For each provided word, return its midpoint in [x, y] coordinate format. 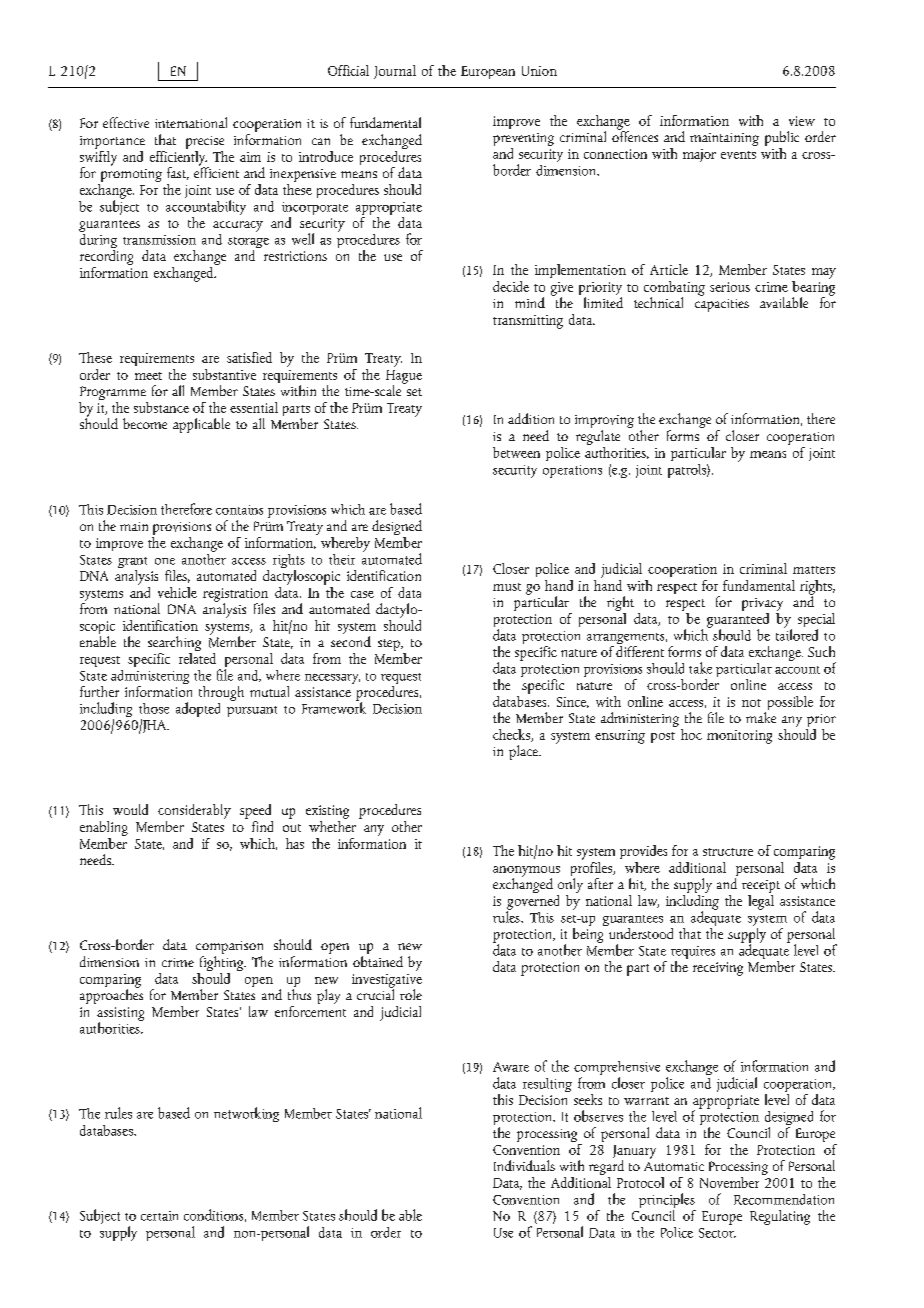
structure [728, 852]
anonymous [526, 872]
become [145, 423]
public [782, 138]
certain [159, 1216]
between [516, 452]
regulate [598, 436]
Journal [395, 72]
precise [205, 142]
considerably [194, 811]
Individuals [524, 1165]
